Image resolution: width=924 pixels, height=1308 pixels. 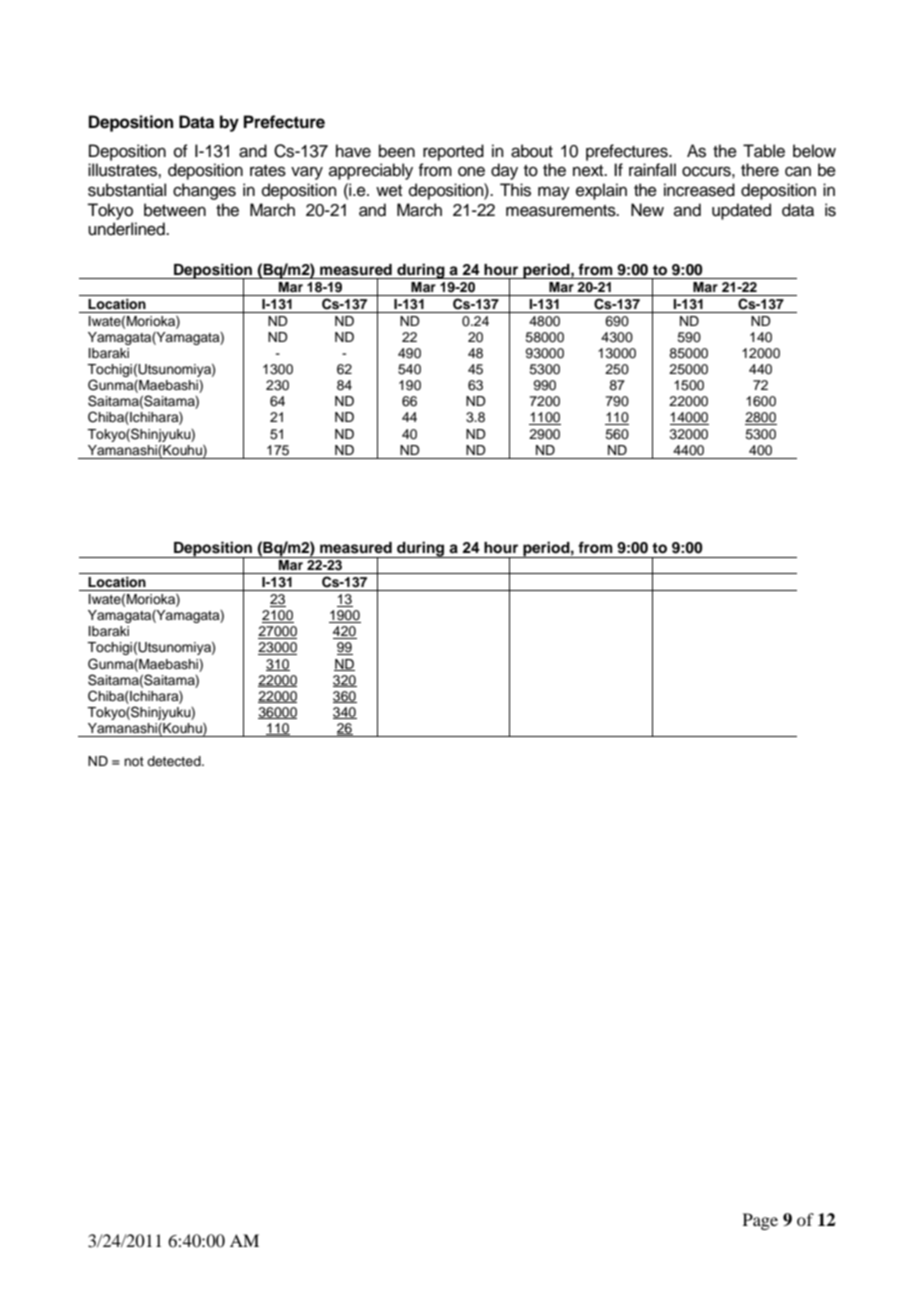 What do you see at coordinates (175, 761) in the screenshot?
I see `detected` at bounding box center [175, 761].
